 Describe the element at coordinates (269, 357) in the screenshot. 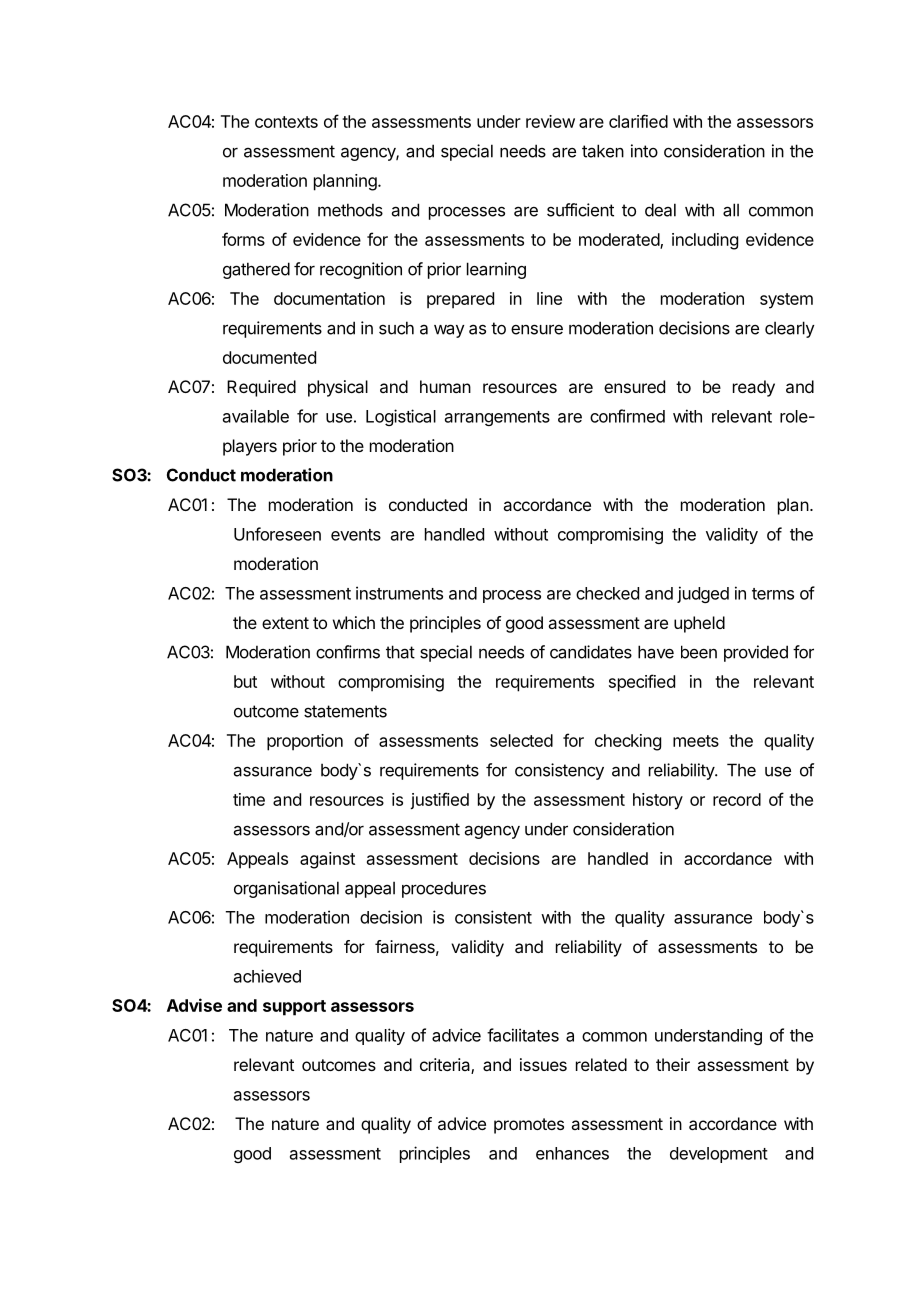

I see `documented` at that location.
